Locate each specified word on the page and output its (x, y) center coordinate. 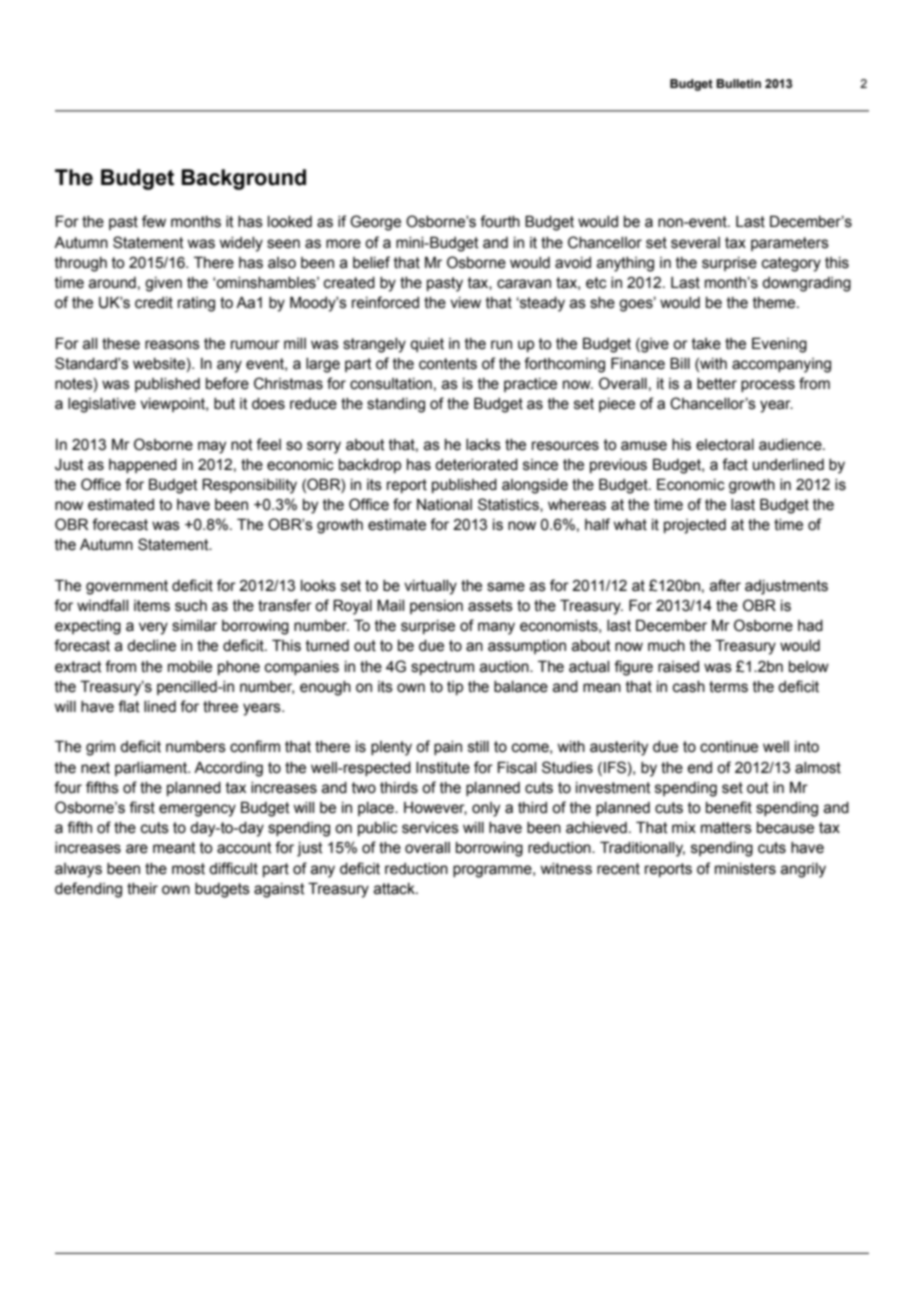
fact (735, 464)
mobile (190, 667)
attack (395, 889)
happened (143, 466)
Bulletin (738, 83)
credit (154, 303)
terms (728, 687)
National (444, 505)
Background (243, 179)
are (137, 849)
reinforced (385, 302)
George (375, 223)
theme (775, 303)
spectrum (442, 668)
